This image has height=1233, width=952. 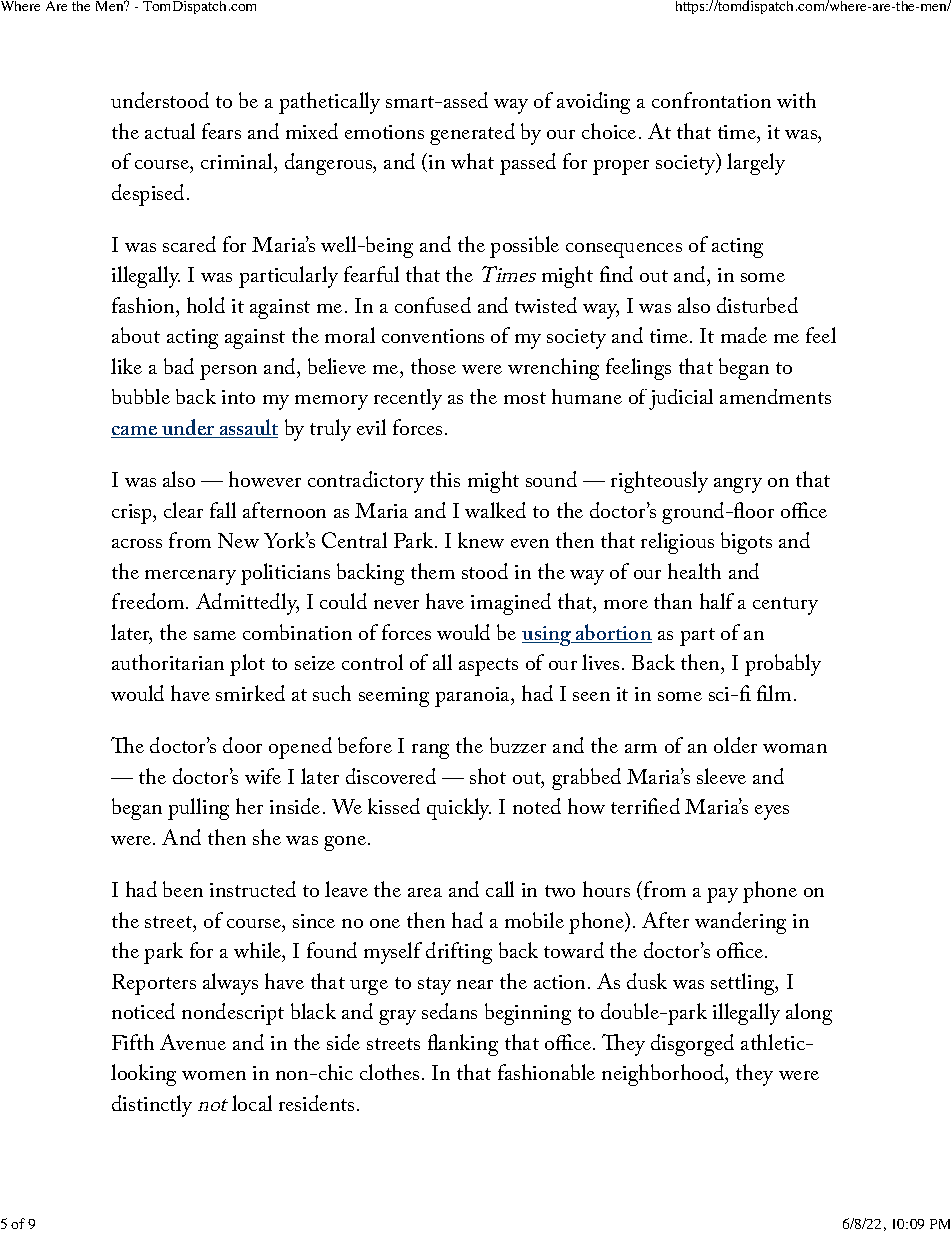 I want to click on Avenue, so click(x=193, y=1042).
